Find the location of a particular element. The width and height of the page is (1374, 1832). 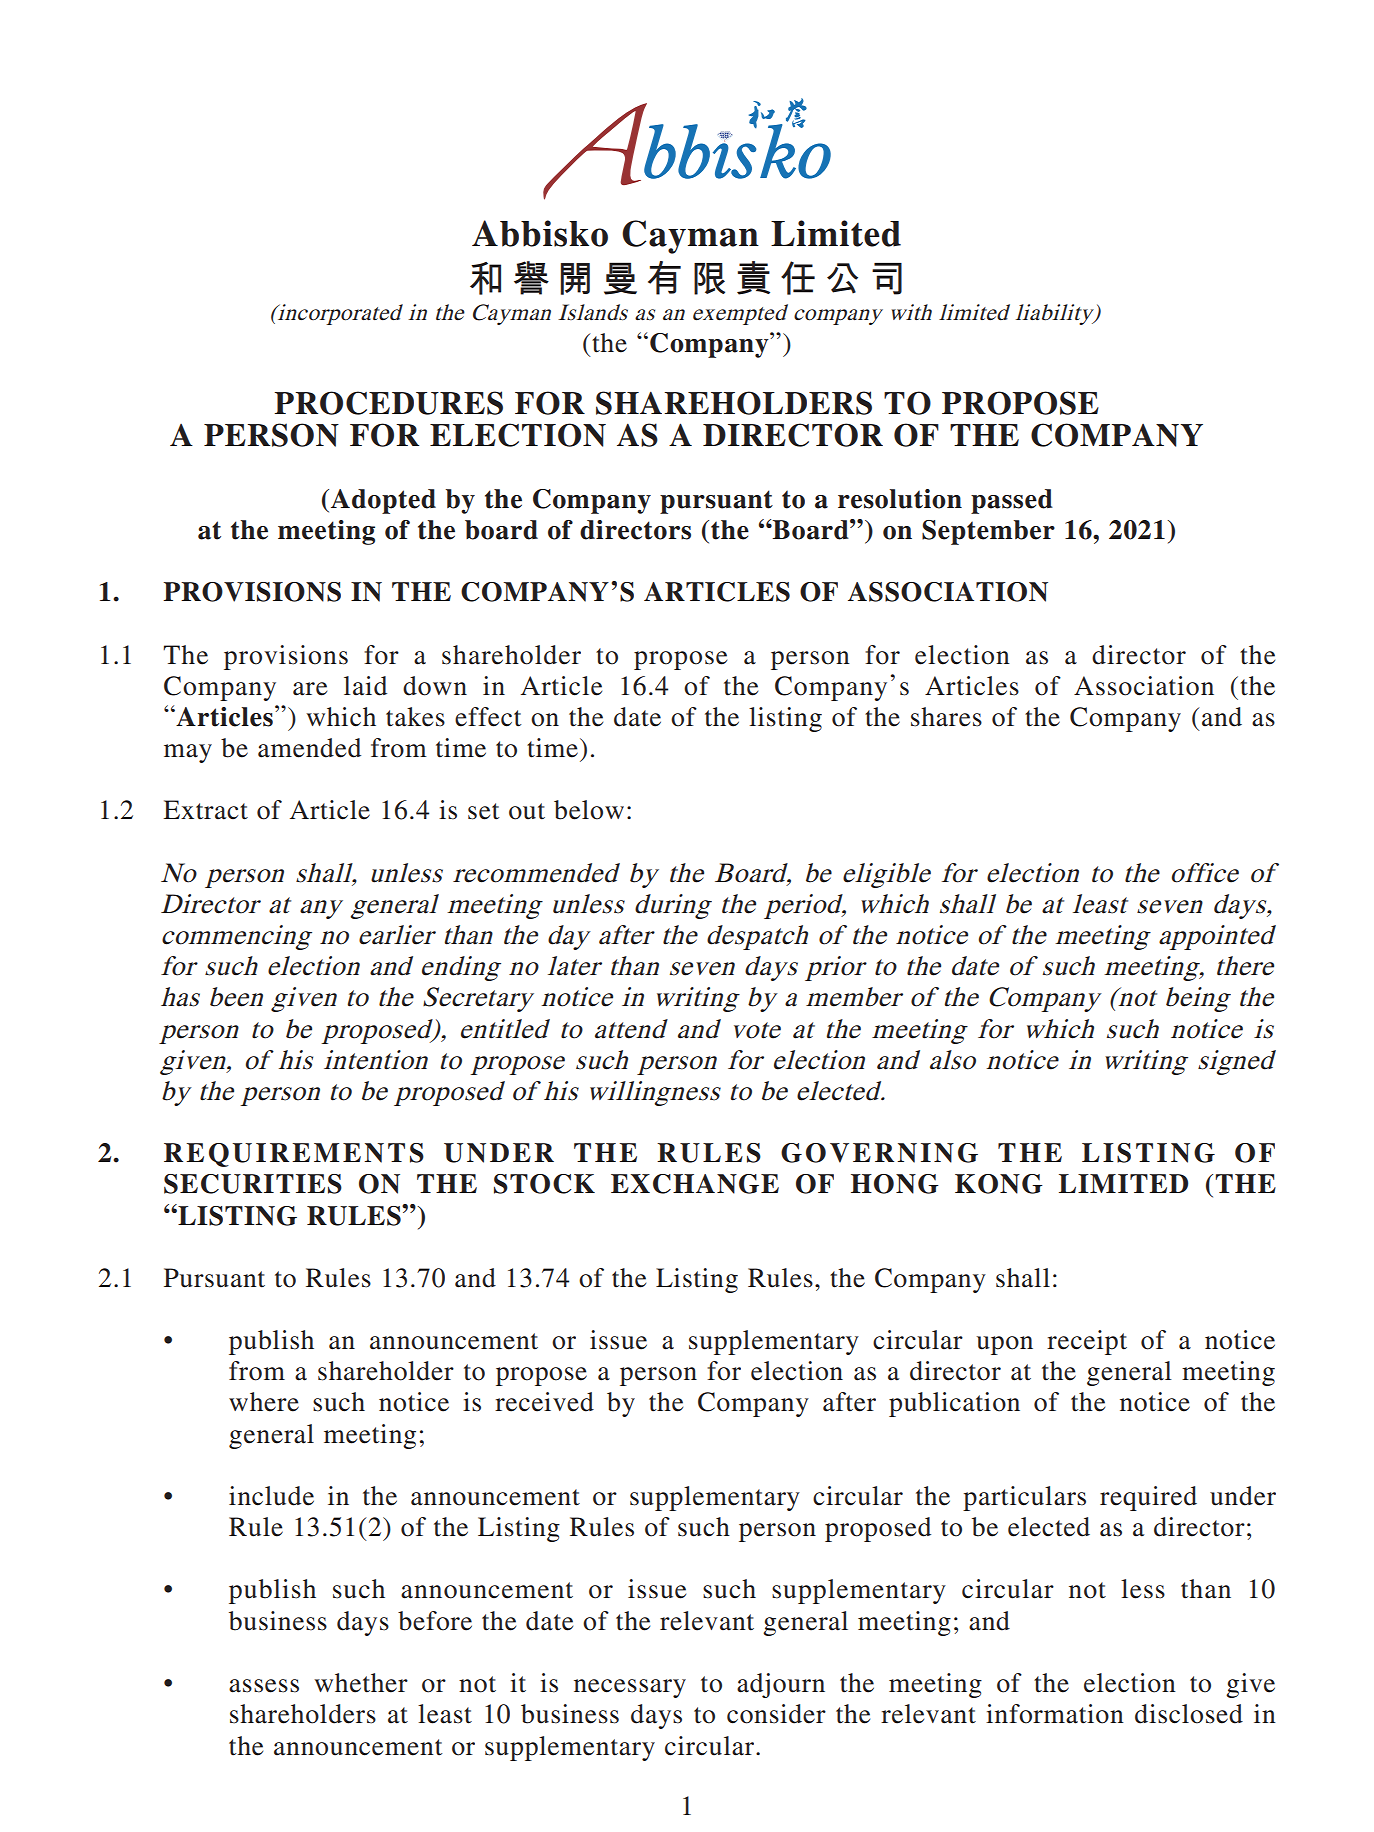

necessary is located at coordinates (630, 1688).
